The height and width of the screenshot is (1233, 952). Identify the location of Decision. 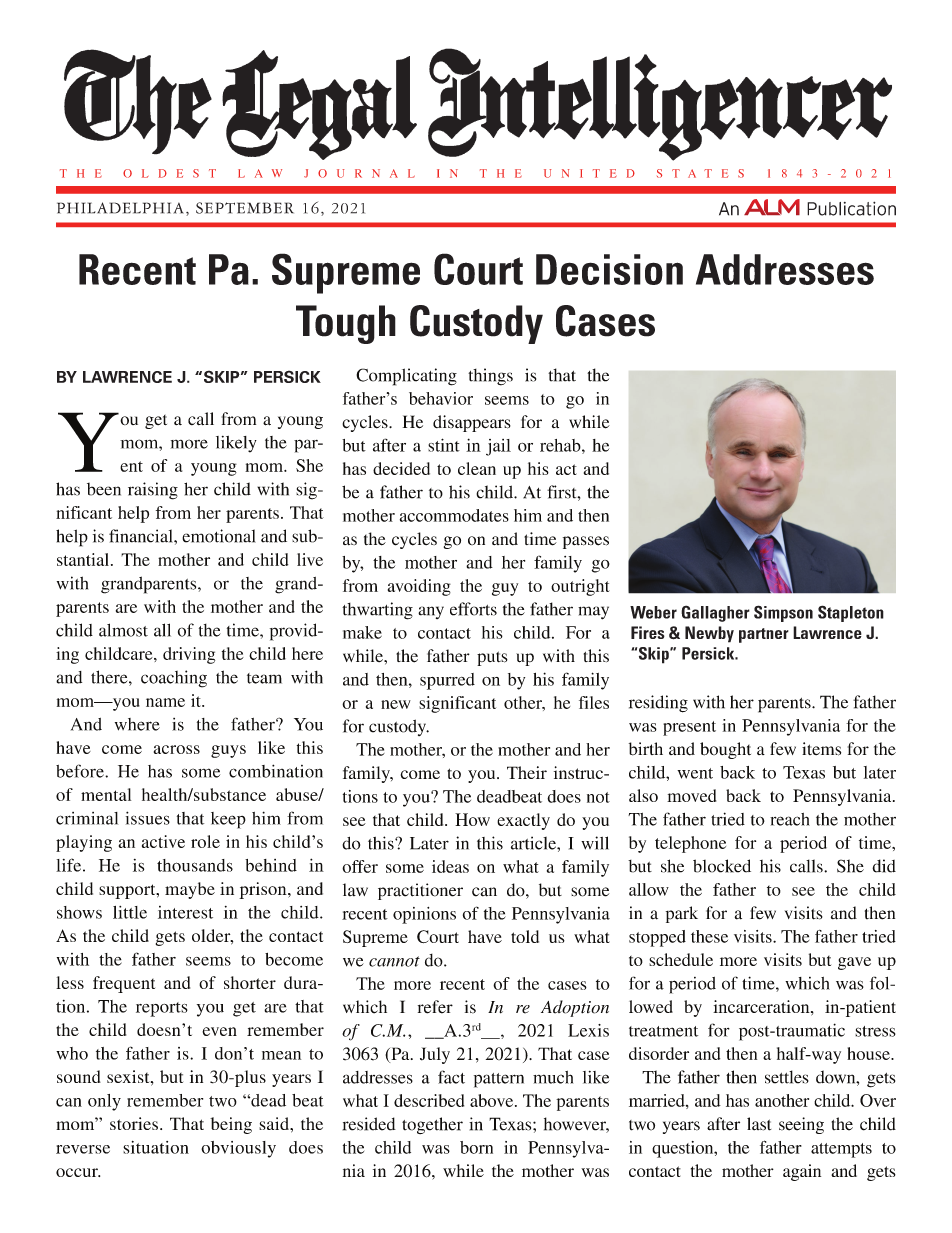
(609, 269).
